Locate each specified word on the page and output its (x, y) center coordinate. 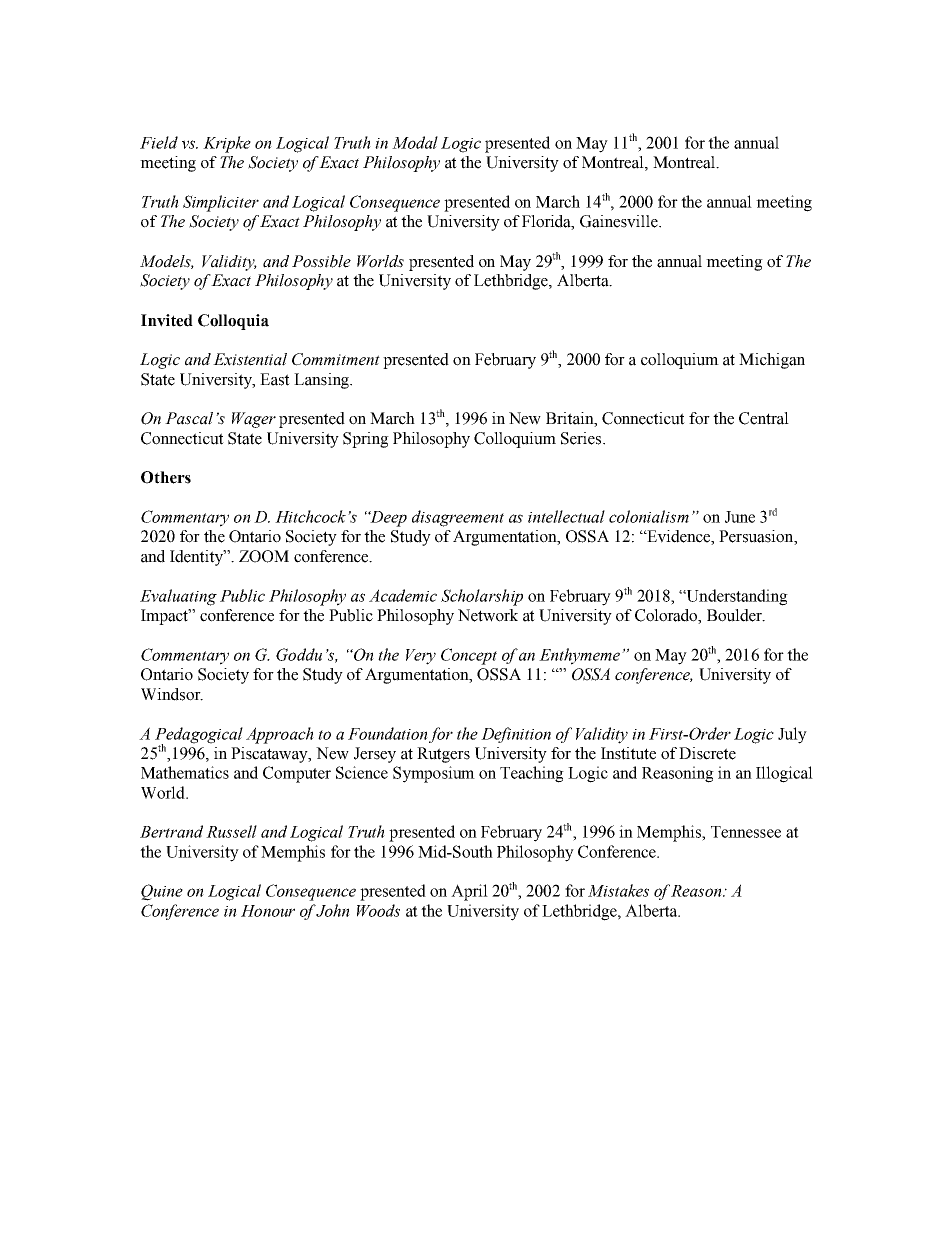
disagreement (458, 518)
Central (764, 418)
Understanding (736, 597)
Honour (268, 911)
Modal (415, 142)
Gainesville (620, 221)
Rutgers (443, 755)
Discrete (707, 753)
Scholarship (482, 597)
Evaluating (178, 597)
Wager (254, 420)
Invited (167, 320)
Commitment (336, 359)
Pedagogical (199, 736)
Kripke (227, 144)
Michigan (772, 361)
